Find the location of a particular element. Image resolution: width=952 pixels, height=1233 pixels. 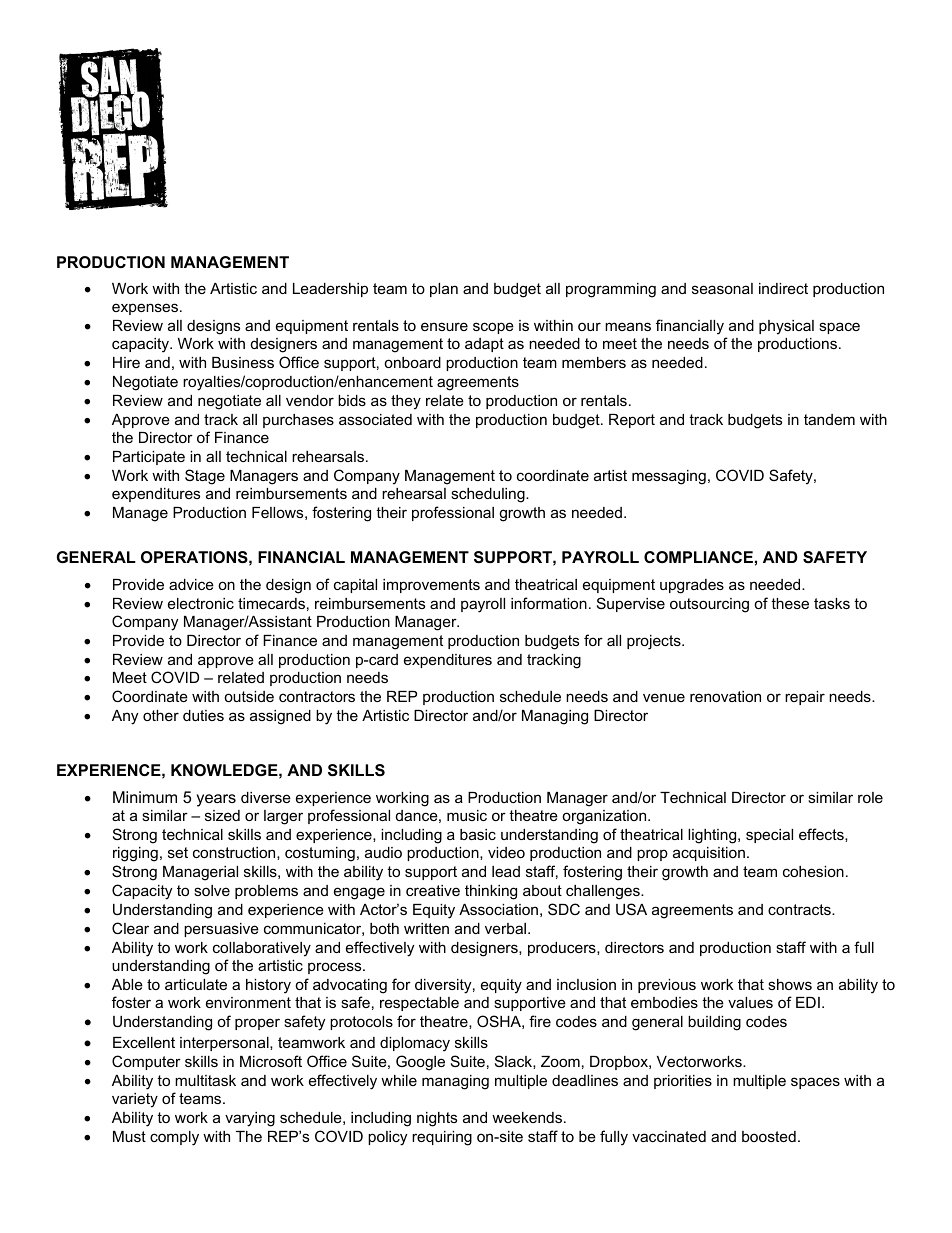

varying is located at coordinates (250, 1119).
